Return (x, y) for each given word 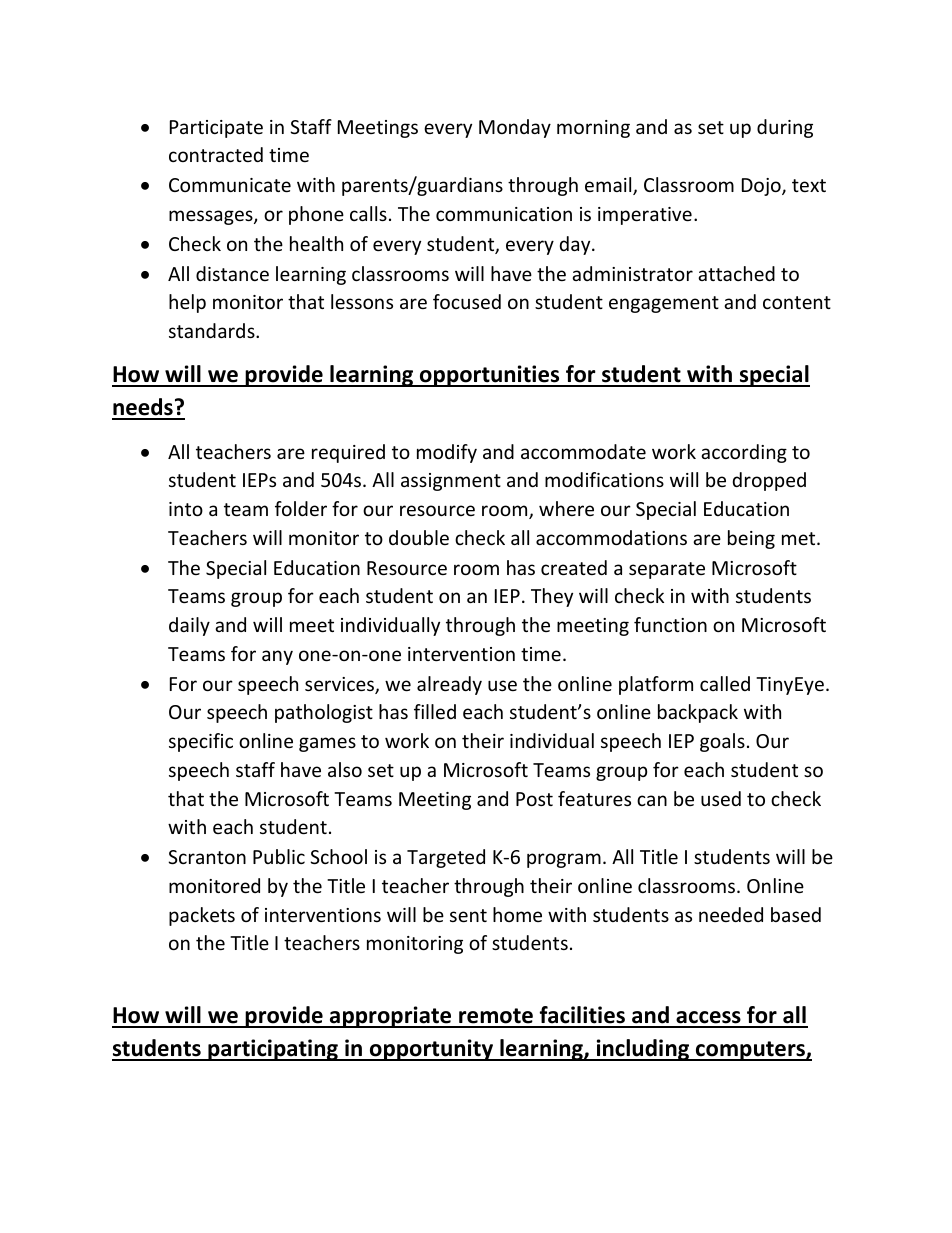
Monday (515, 128)
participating (273, 1050)
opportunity (431, 1050)
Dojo (762, 187)
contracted (216, 154)
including (643, 1050)
